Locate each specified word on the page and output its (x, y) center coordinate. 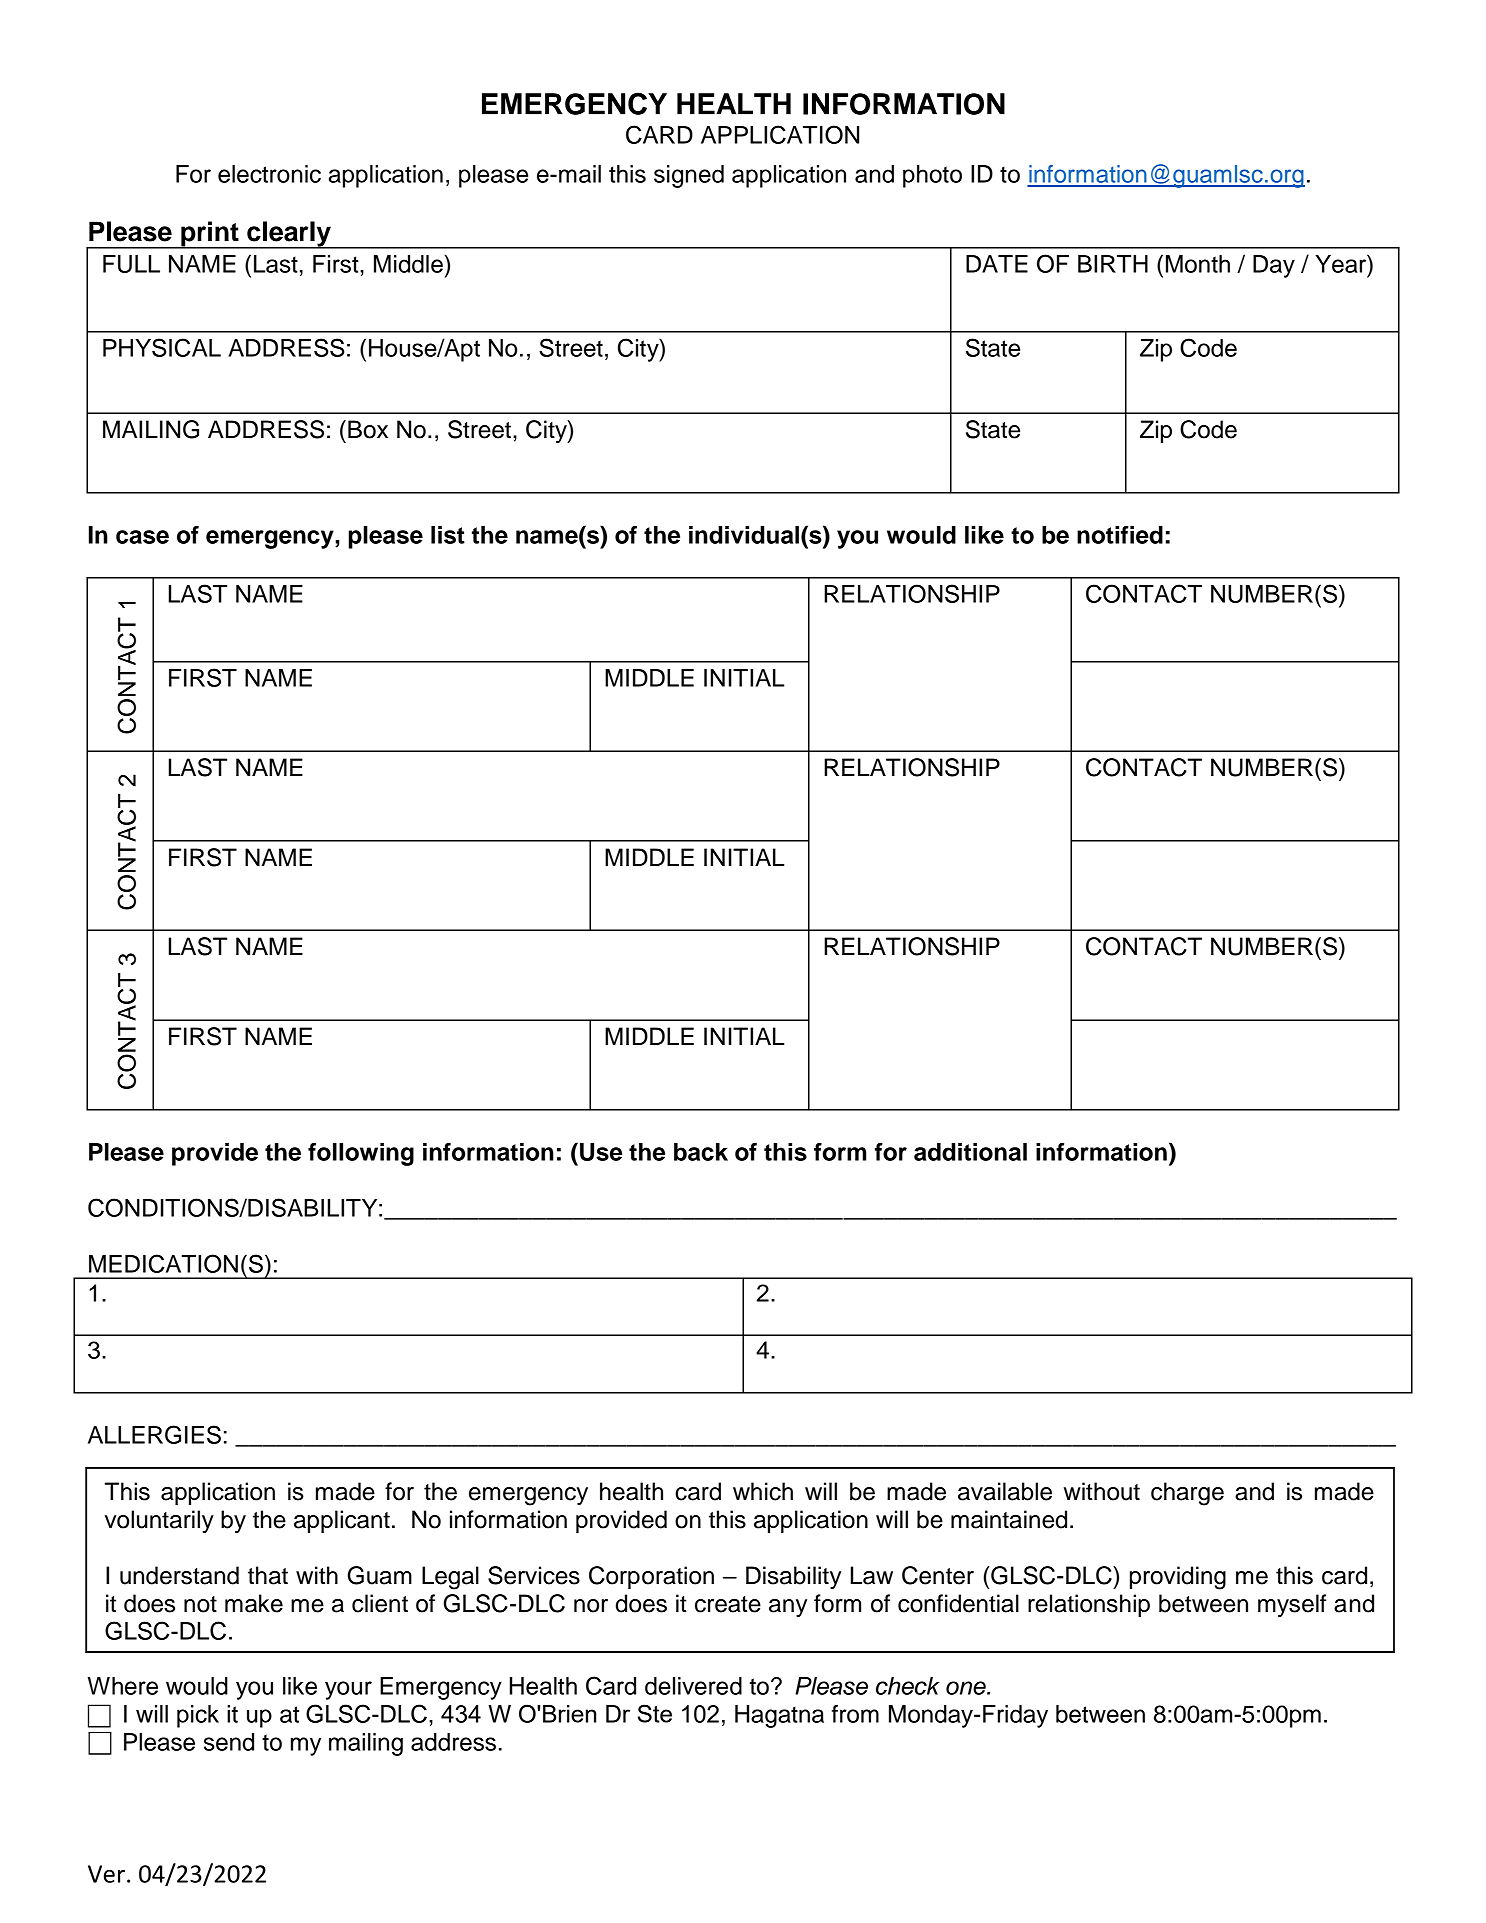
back (701, 1152)
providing (1178, 1578)
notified (1120, 535)
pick (198, 1716)
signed (689, 176)
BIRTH (1113, 264)
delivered (693, 1686)
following (361, 1154)
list (448, 535)
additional (970, 1152)
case (142, 537)
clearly (289, 235)
